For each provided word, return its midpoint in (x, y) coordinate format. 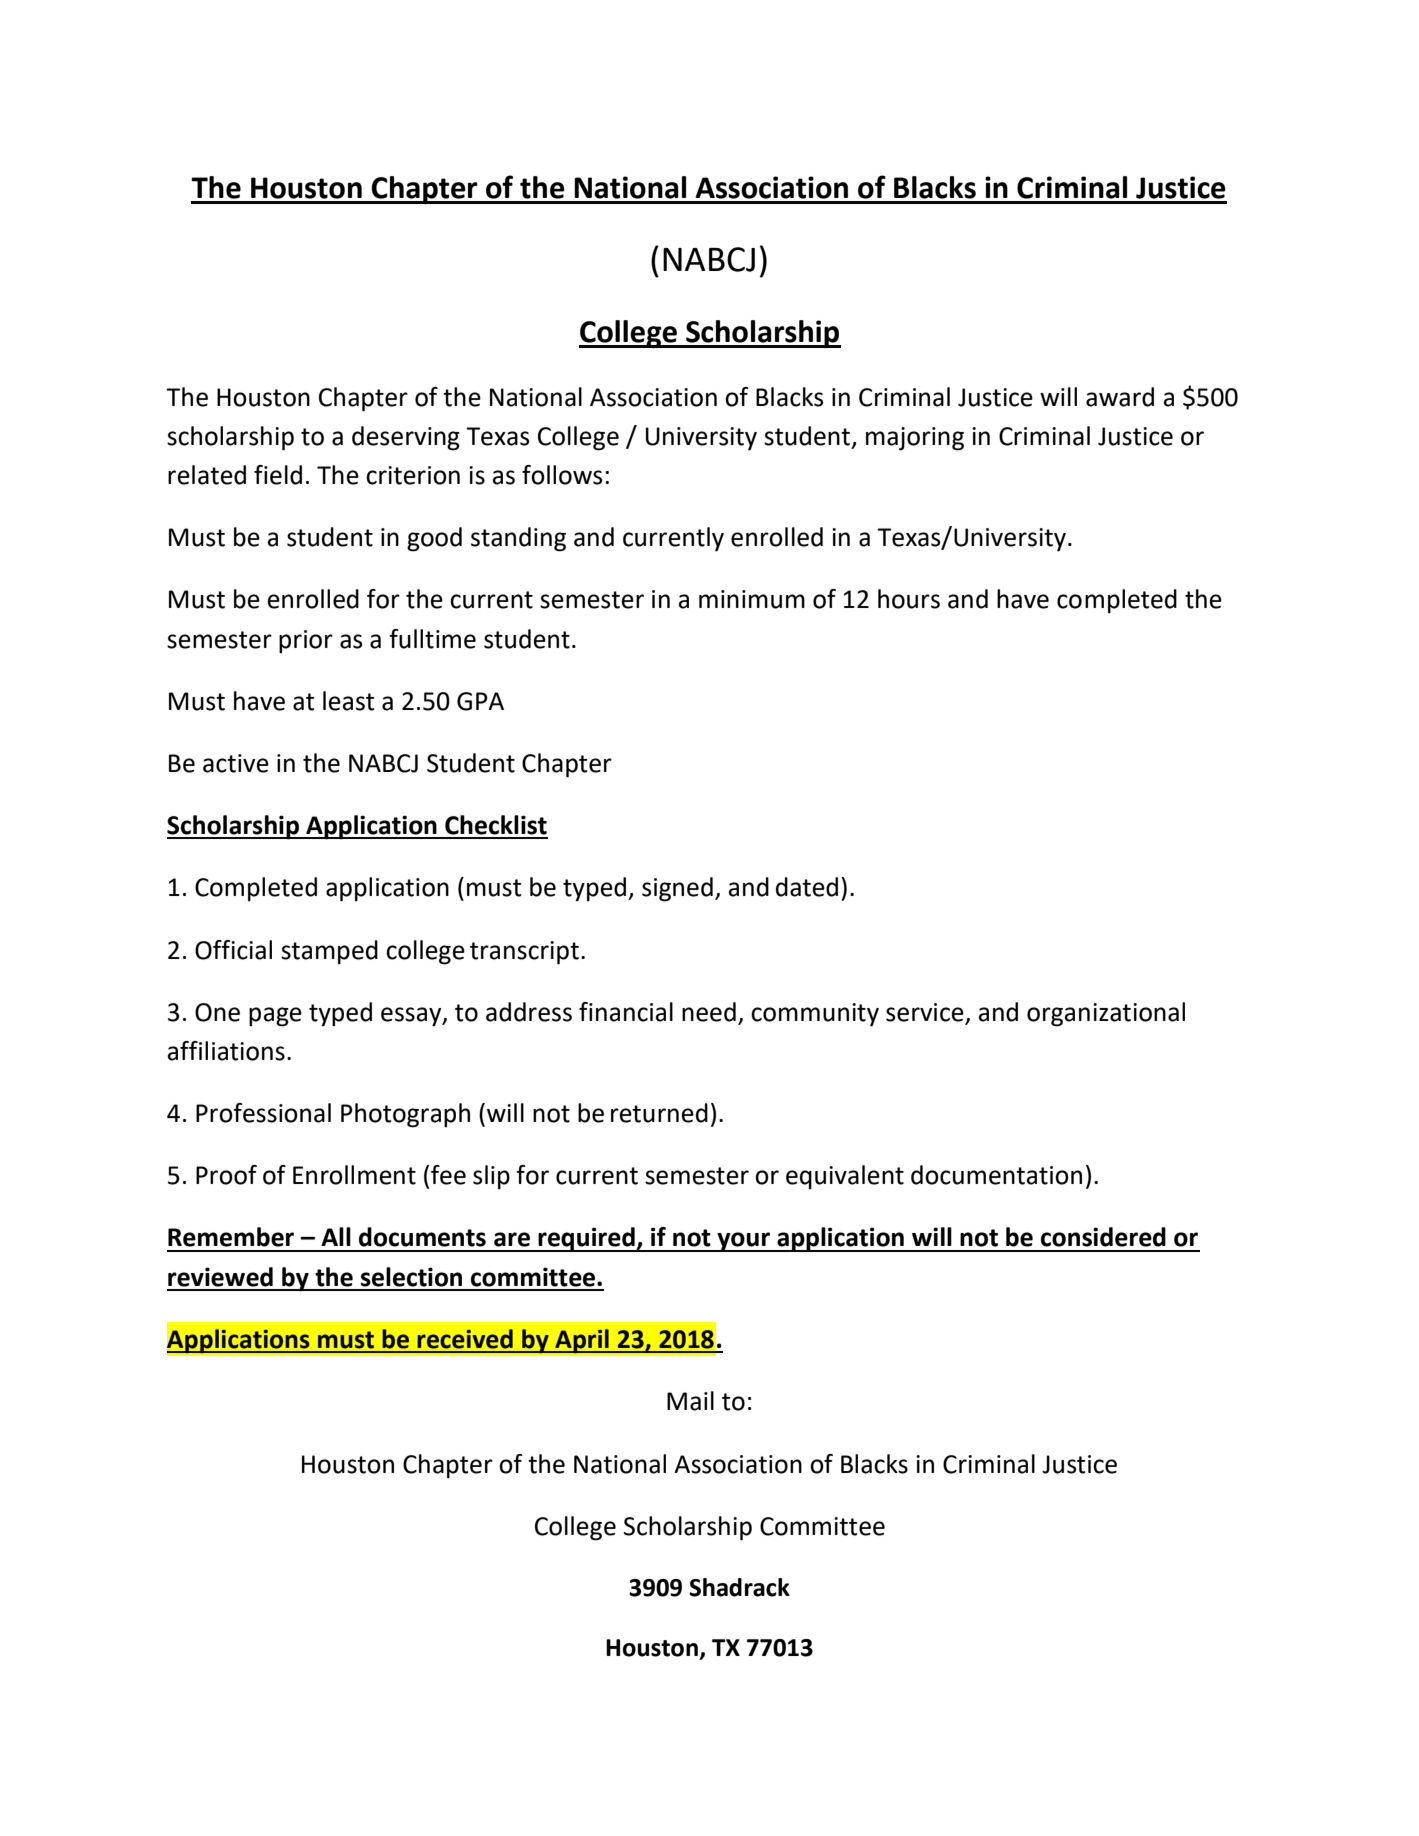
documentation (996, 1175)
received (465, 1339)
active (236, 763)
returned (659, 1113)
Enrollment (354, 1175)
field (278, 475)
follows (562, 475)
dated (807, 887)
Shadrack (739, 1587)
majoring (915, 439)
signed (677, 889)
